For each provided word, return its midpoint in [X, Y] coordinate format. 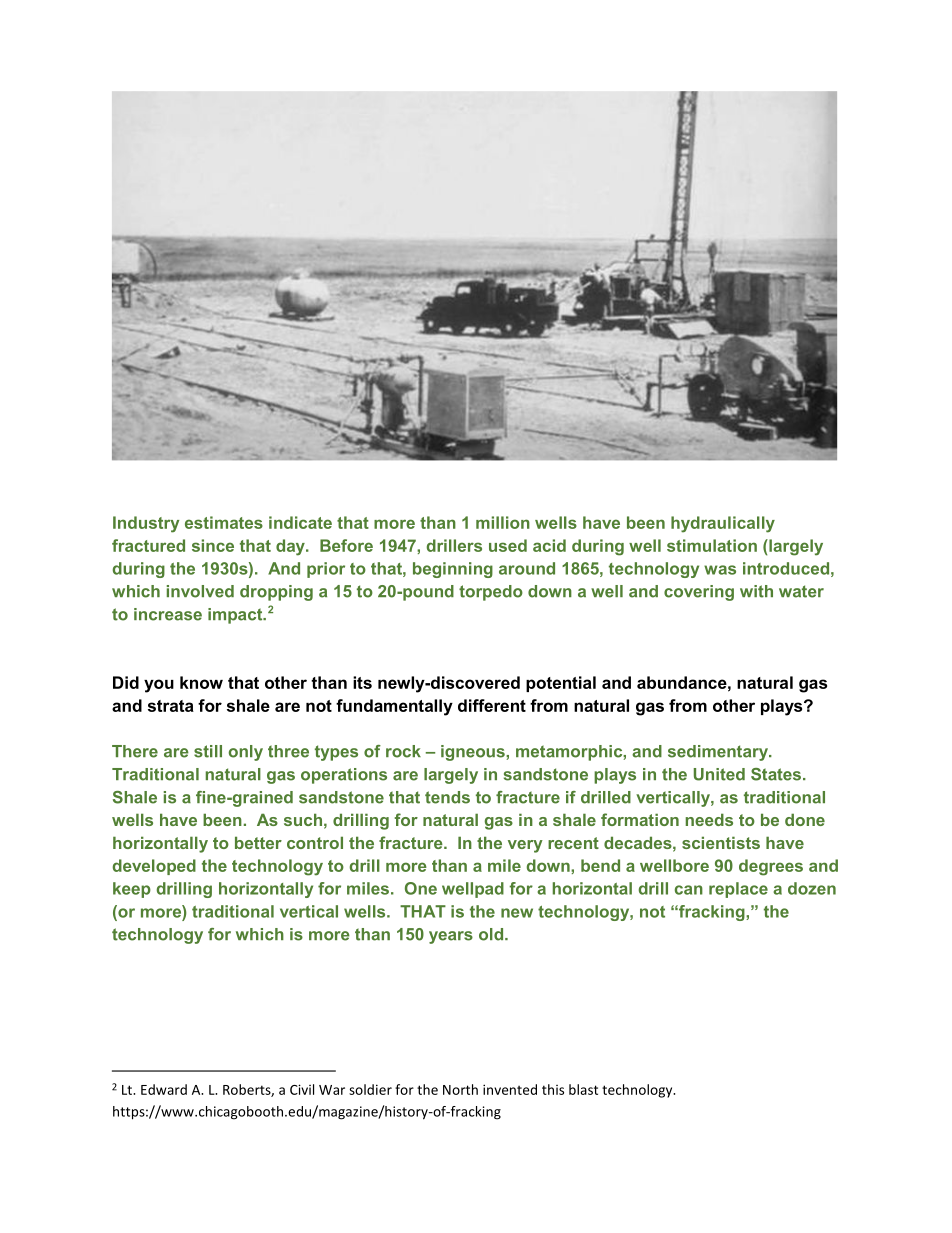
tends [447, 797]
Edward [164, 1089]
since [213, 545]
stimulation [712, 545]
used [508, 545]
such [303, 819]
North [460, 1089]
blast [583, 1089]
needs [709, 819]
